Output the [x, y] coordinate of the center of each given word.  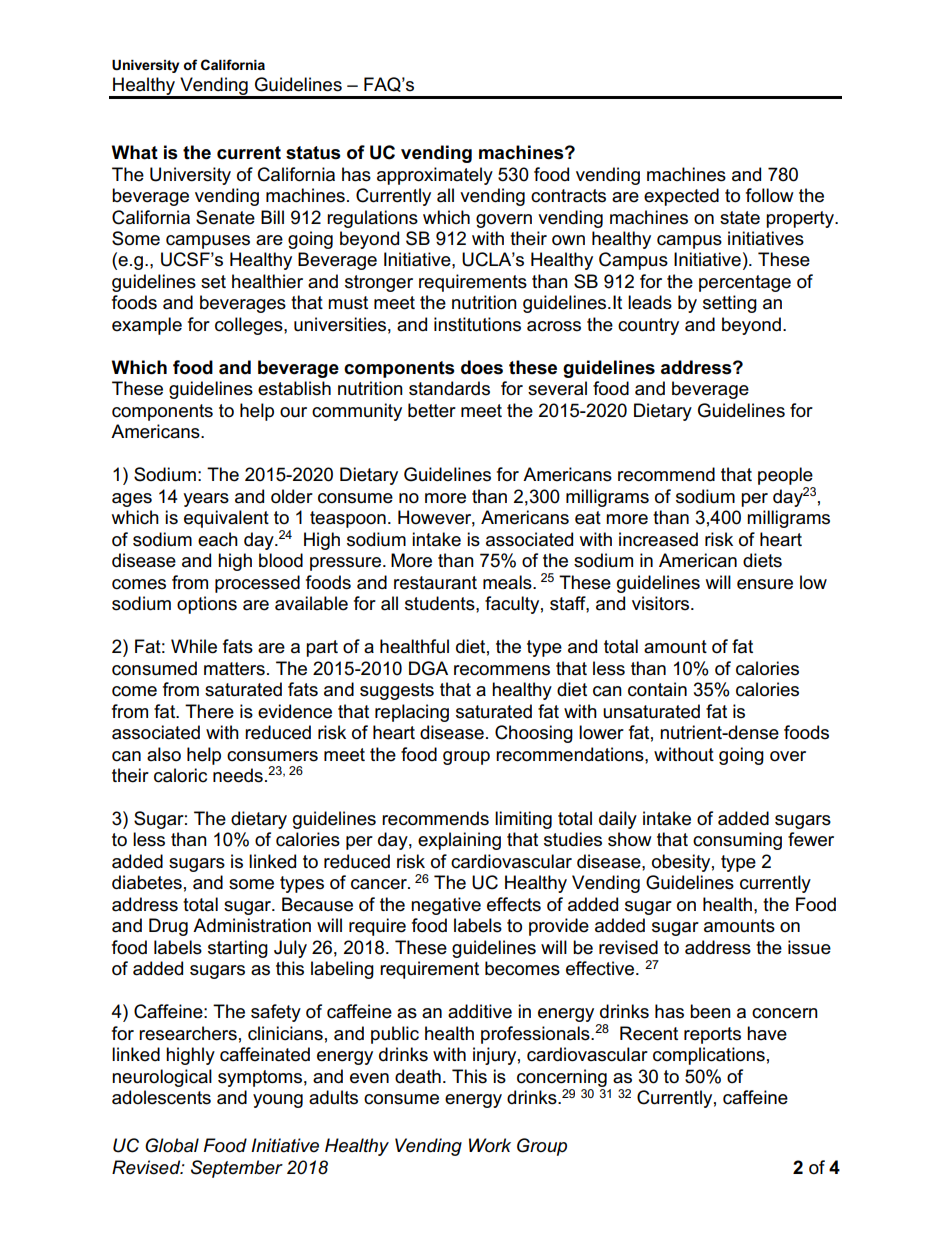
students [441, 603]
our [293, 412]
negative [446, 906]
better [432, 410]
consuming [737, 841]
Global [172, 1145]
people [785, 476]
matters [234, 669]
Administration [252, 925]
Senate [225, 217]
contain [657, 689]
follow [770, 195]
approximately [435, 176]
